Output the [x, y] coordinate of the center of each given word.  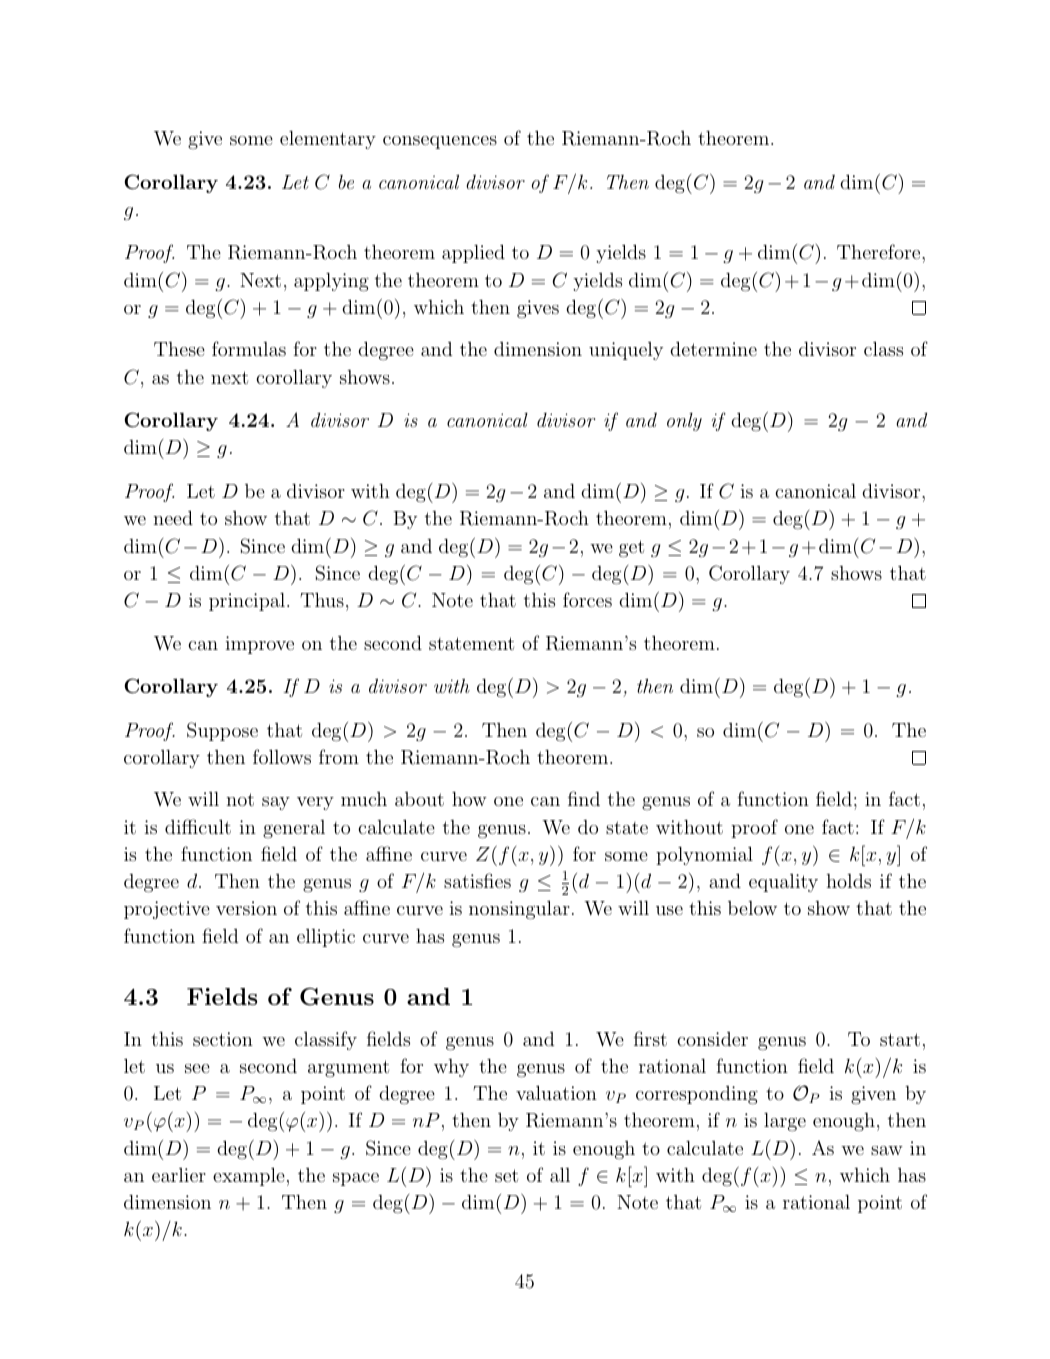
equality [783, 883]
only [684, 422]
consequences [440, 142]
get [631, 548]
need [173, 517]
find [584, 798]
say [276, 803]
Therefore [880, 251]
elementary [328, 140]
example [249, 1176]
